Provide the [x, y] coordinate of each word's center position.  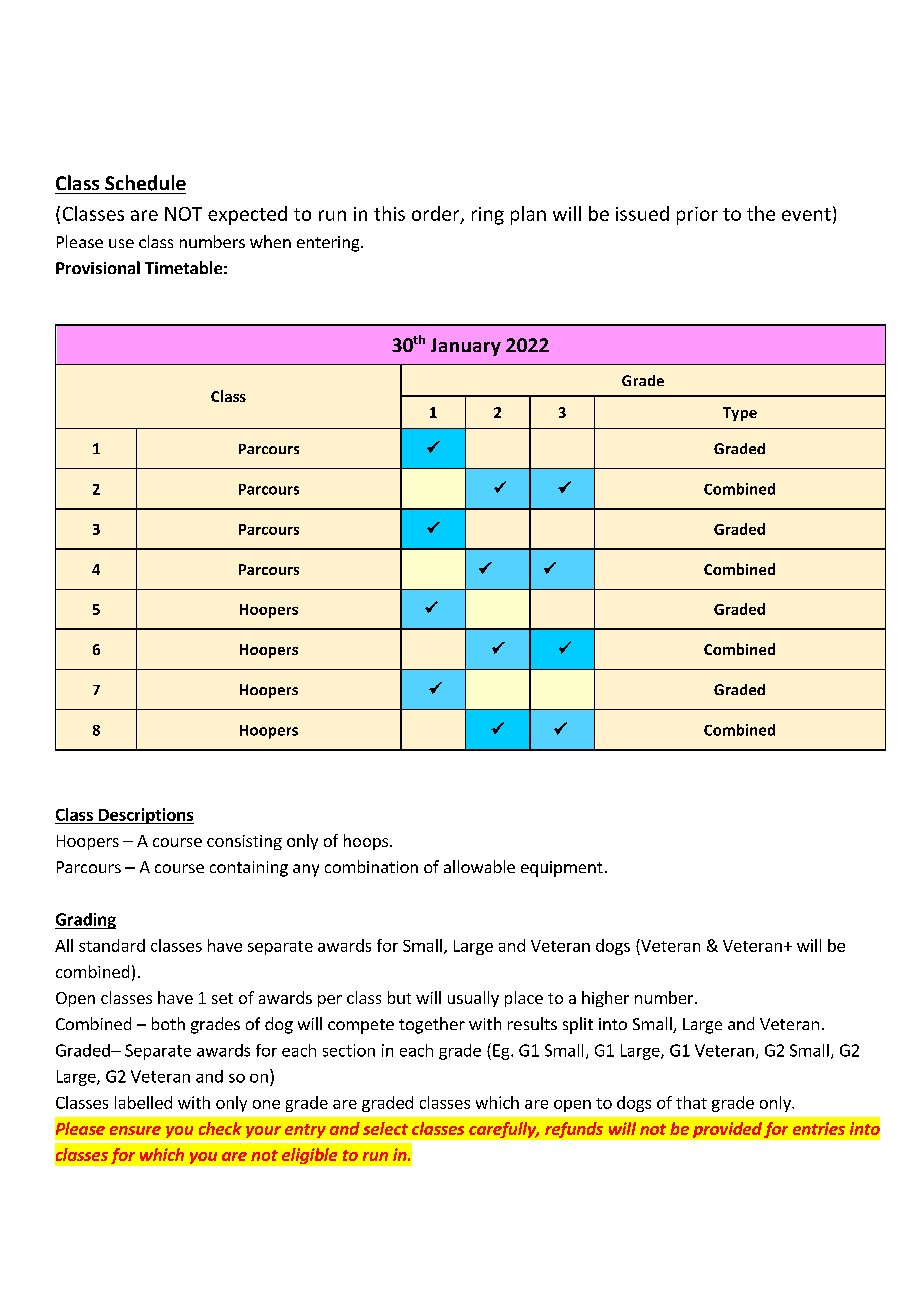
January [466, 347]
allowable [479, 866]
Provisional [98, 267]
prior [697, 216]
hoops [367, 842]
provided [727, 1130]
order [437, 214]
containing [249, 869]
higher [605, 999]
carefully [504, 1130]
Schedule [145, 183]
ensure [135, 1130]
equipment [562, 869]
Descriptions [145, 816]
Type [740, 414]
